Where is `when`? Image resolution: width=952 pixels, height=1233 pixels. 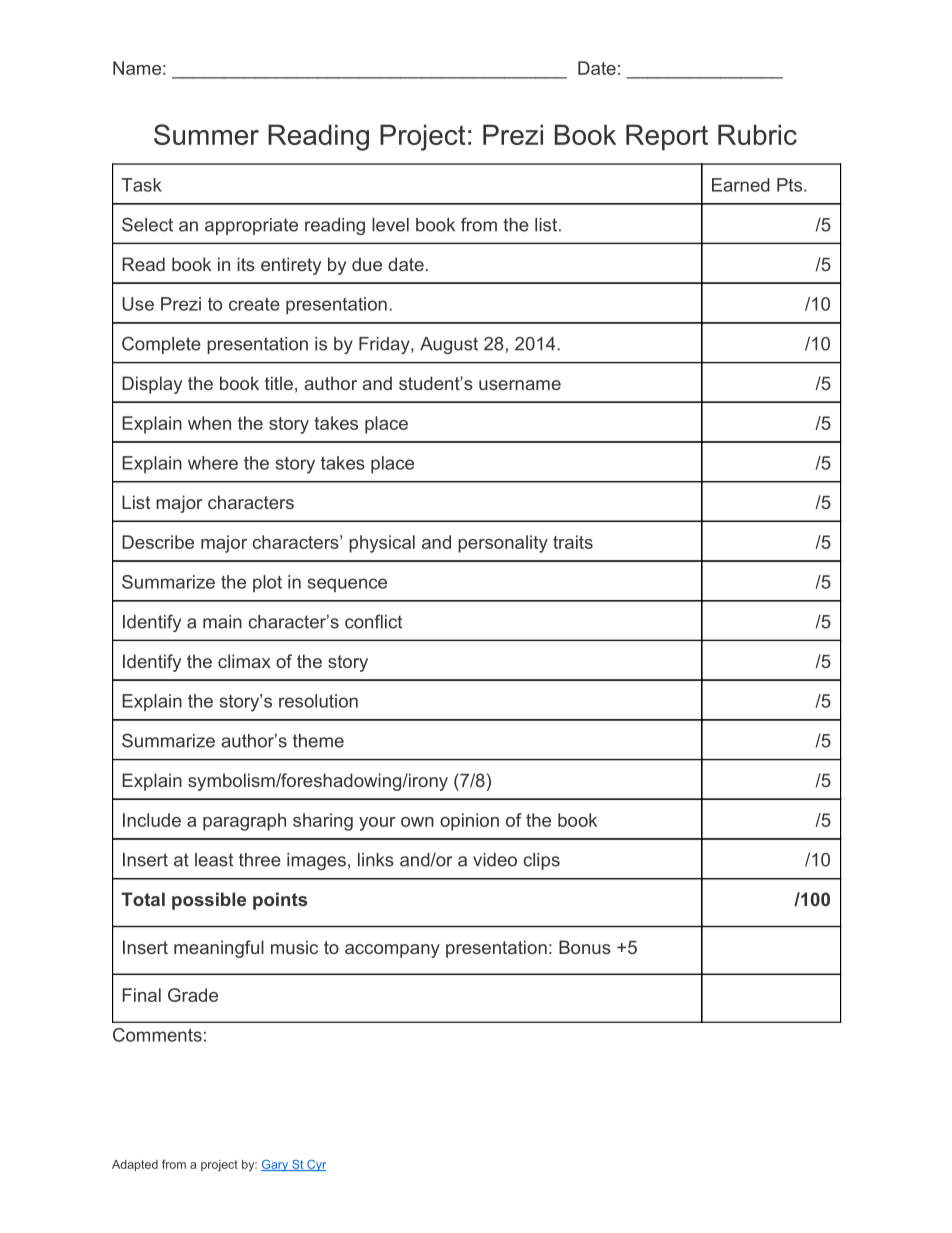 when is located at coordinates (209, 423).
